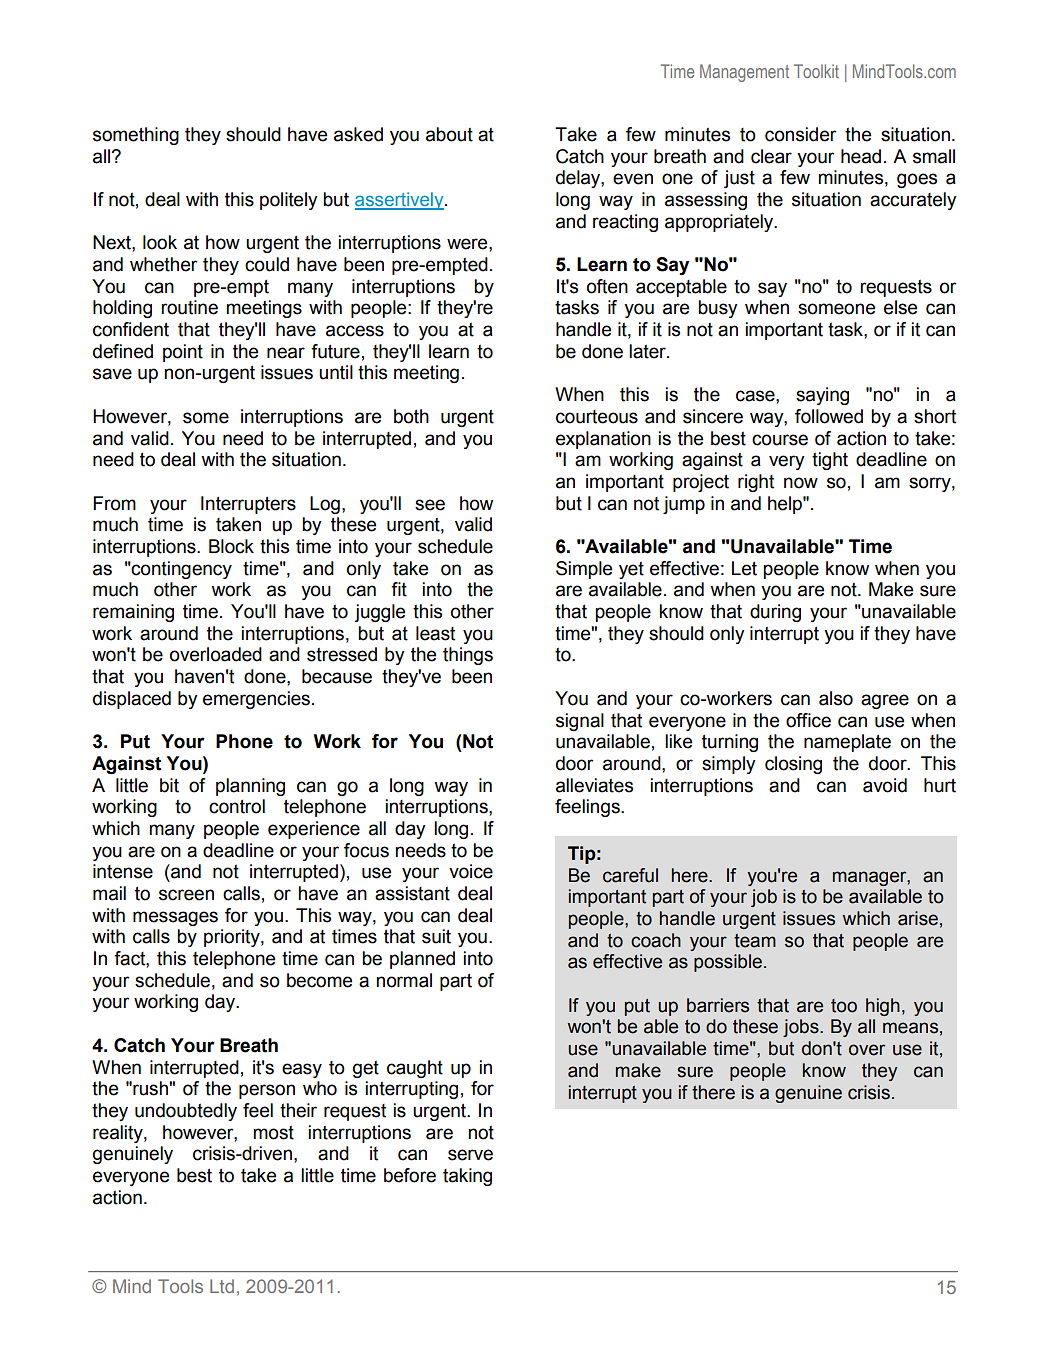 The height and width of the image is (1358, 1049). I want to click on emergencies, so click(256, 700).
